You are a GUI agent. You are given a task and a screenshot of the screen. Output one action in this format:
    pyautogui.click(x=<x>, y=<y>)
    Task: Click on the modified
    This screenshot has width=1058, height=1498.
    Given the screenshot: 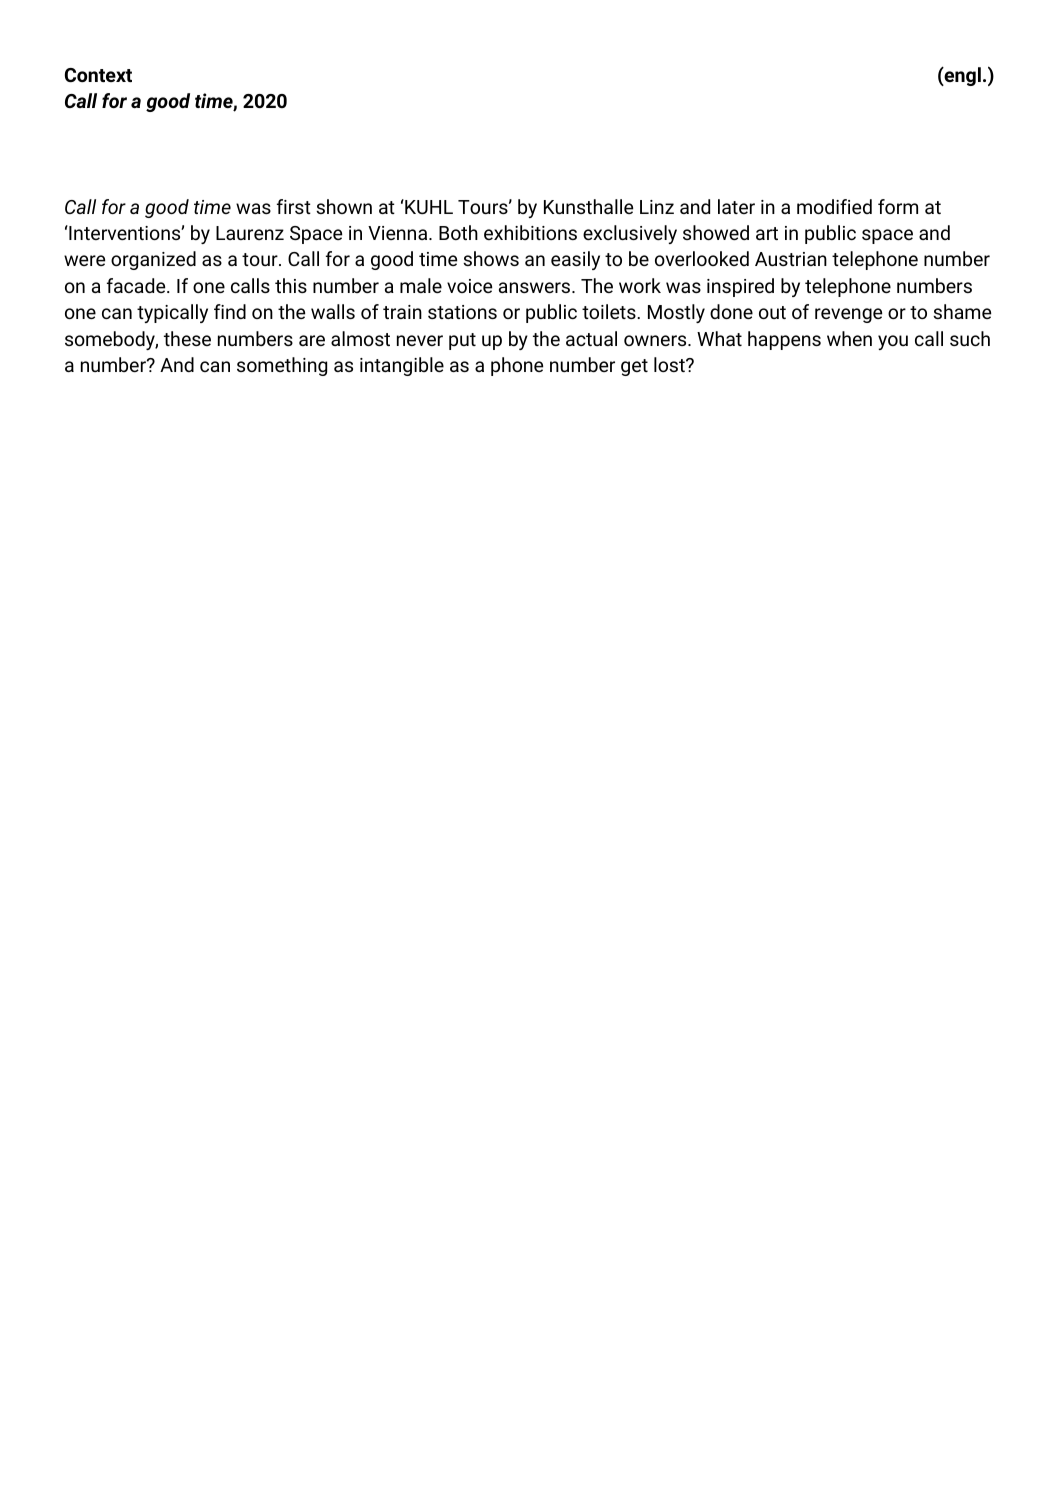 What is the action you would take?
    pyautogui.click(x=834, y=206)
